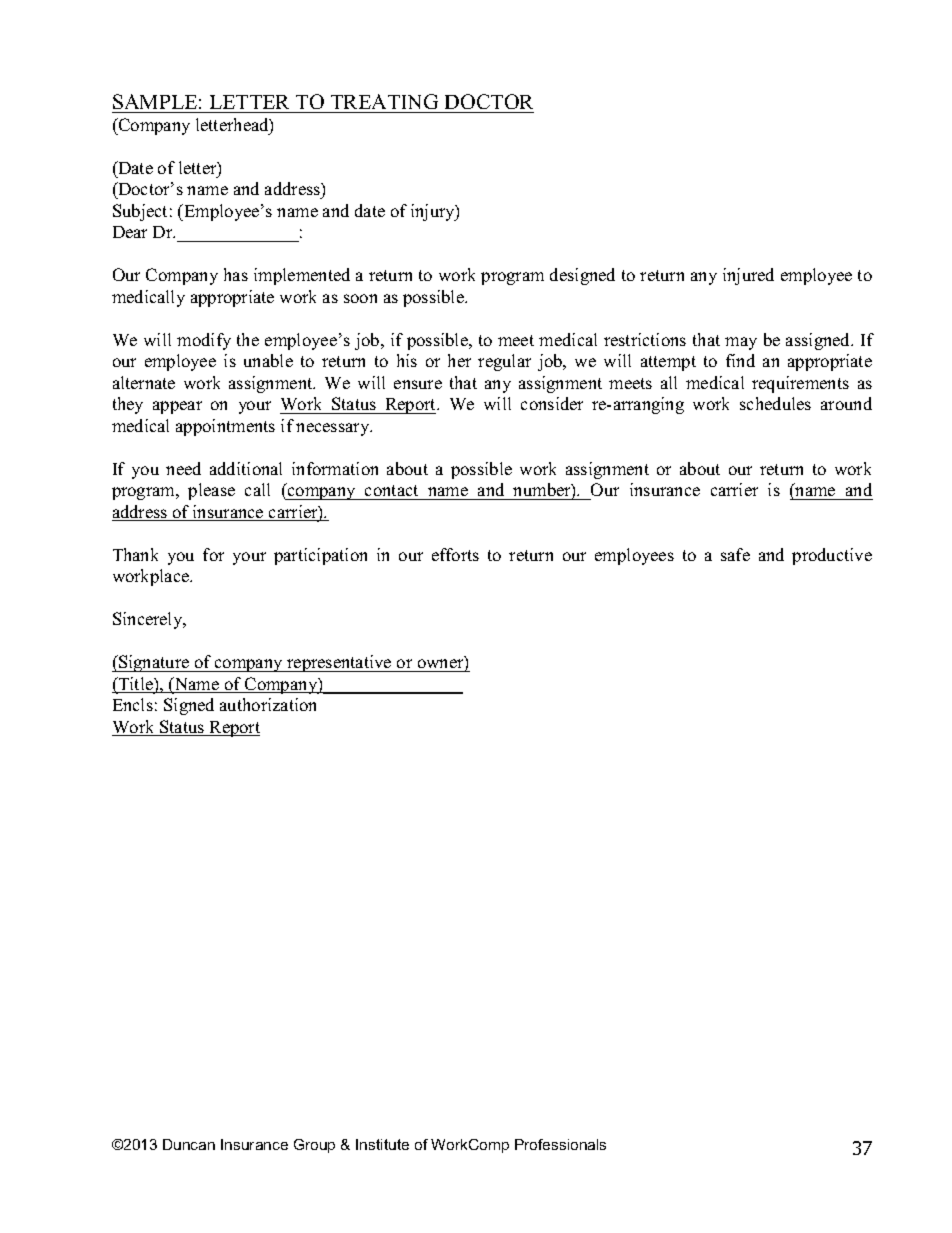 This image has width=952, height=1233. Describe the element at coordinates (384, 101) in the image. I see `TREATING` at that location.
